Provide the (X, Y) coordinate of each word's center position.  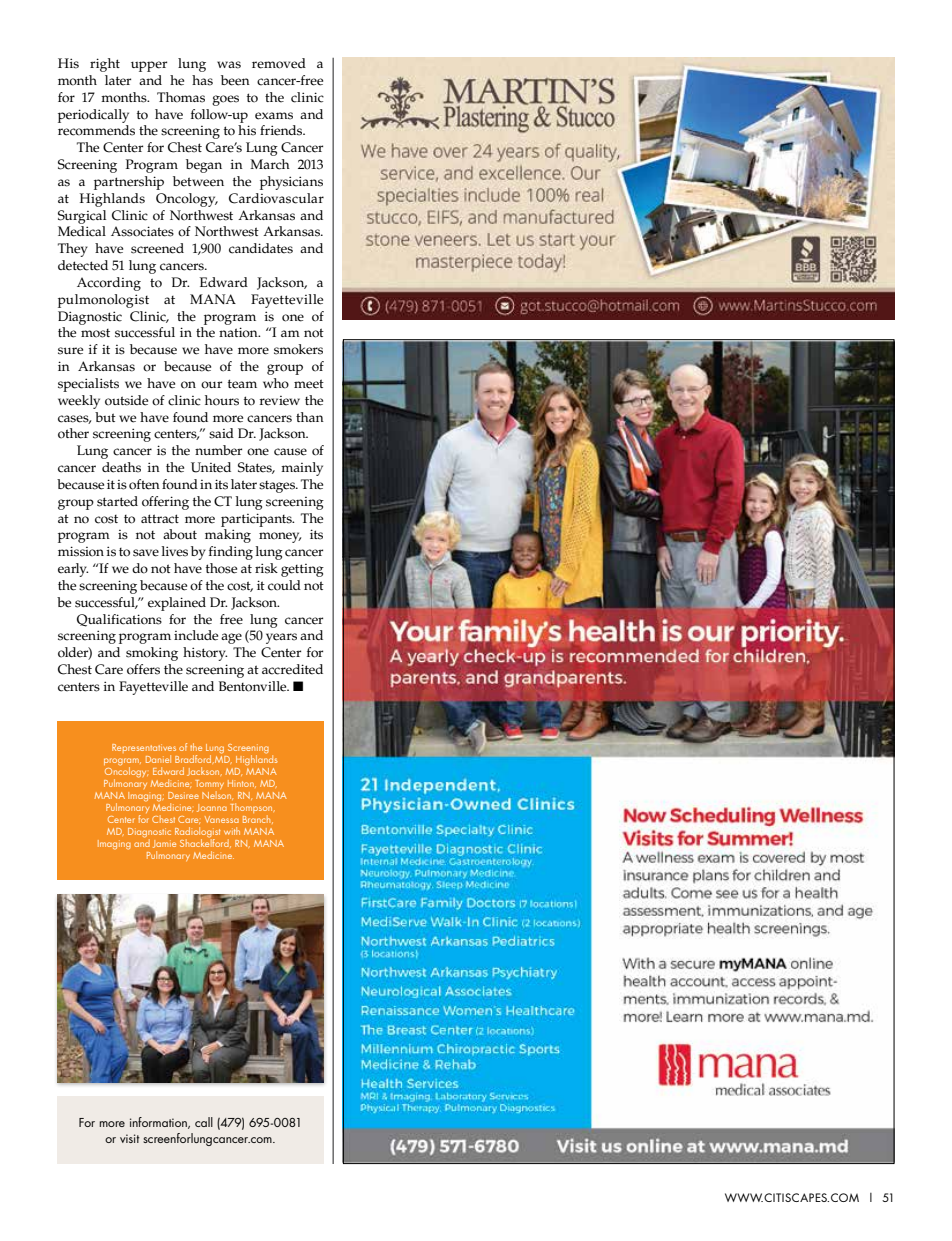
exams (274, 116)
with (232, 831)
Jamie (164, 844)
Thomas (181, 97)
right (105, 65)
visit (130, 1138)
